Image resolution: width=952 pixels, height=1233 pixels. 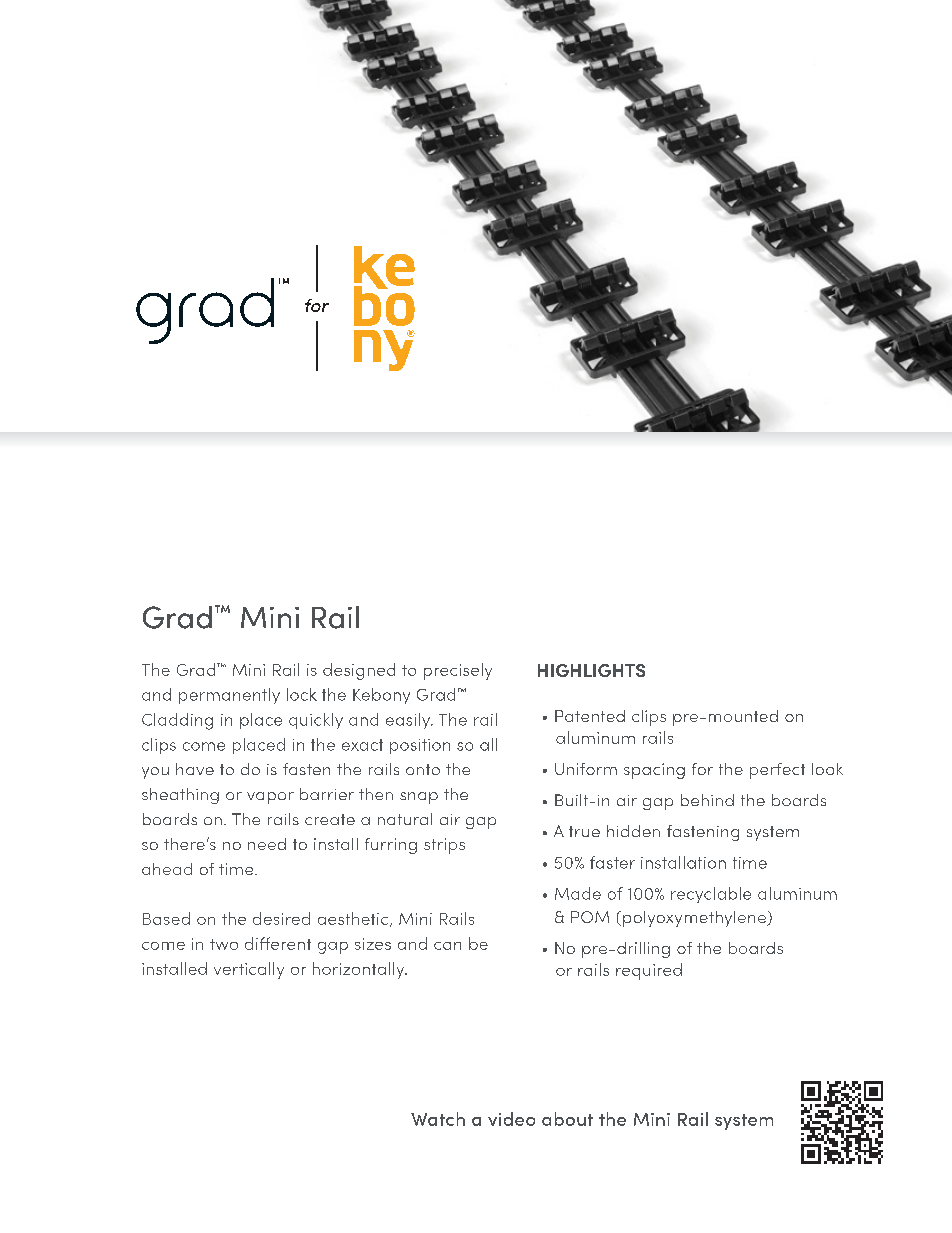 I want to click on recyclable, so click(x=711, y=895).
